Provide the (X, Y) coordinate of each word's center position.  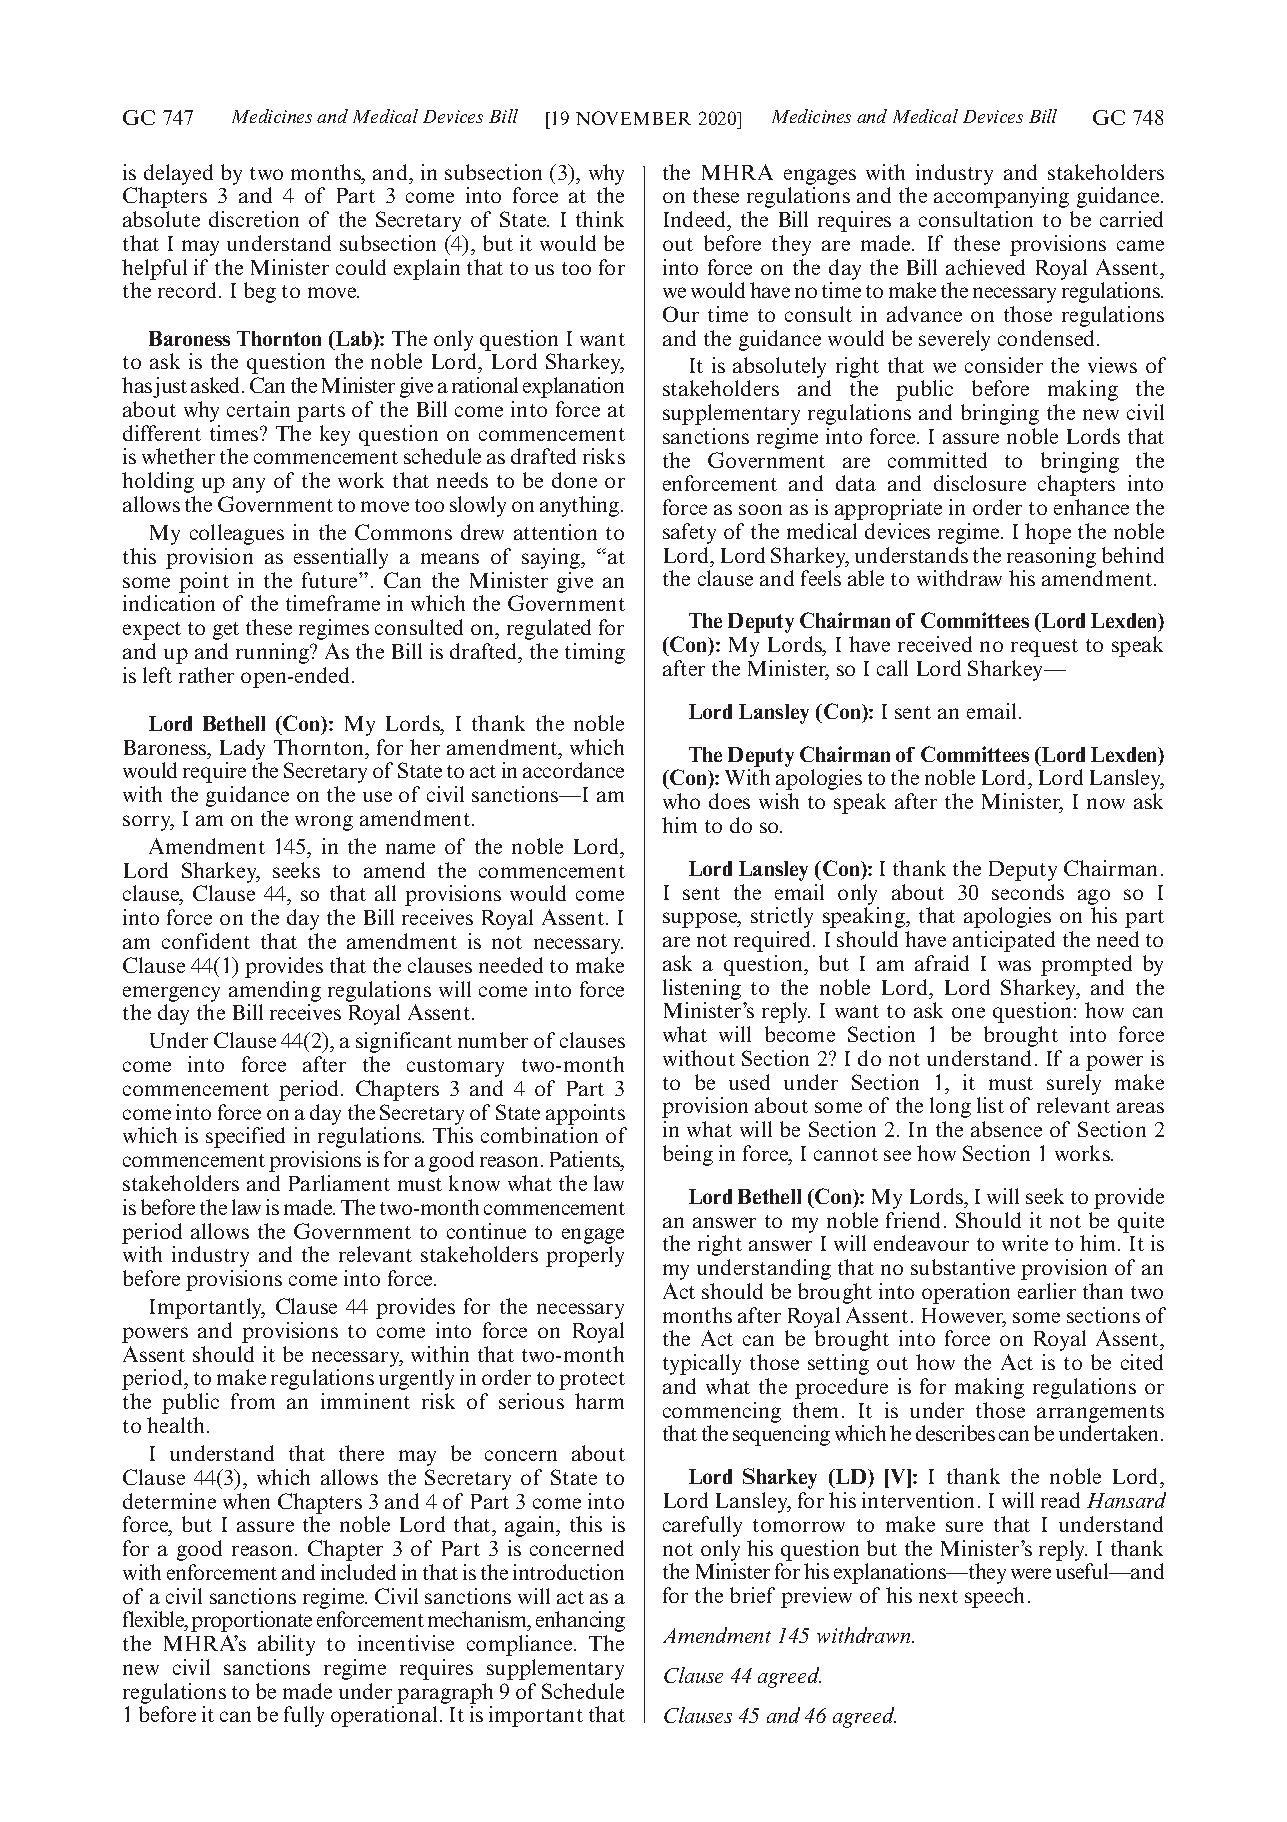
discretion (254, 219)
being (688, 1155)
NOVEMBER (633, 118)
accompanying (1001, 197)
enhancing (580, 1621)
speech (994, 1597)
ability (286, 1645)
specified (245, 1137)
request (1044, 648)
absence (1006, 1129)
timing (595, 653)
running (274, 653)
